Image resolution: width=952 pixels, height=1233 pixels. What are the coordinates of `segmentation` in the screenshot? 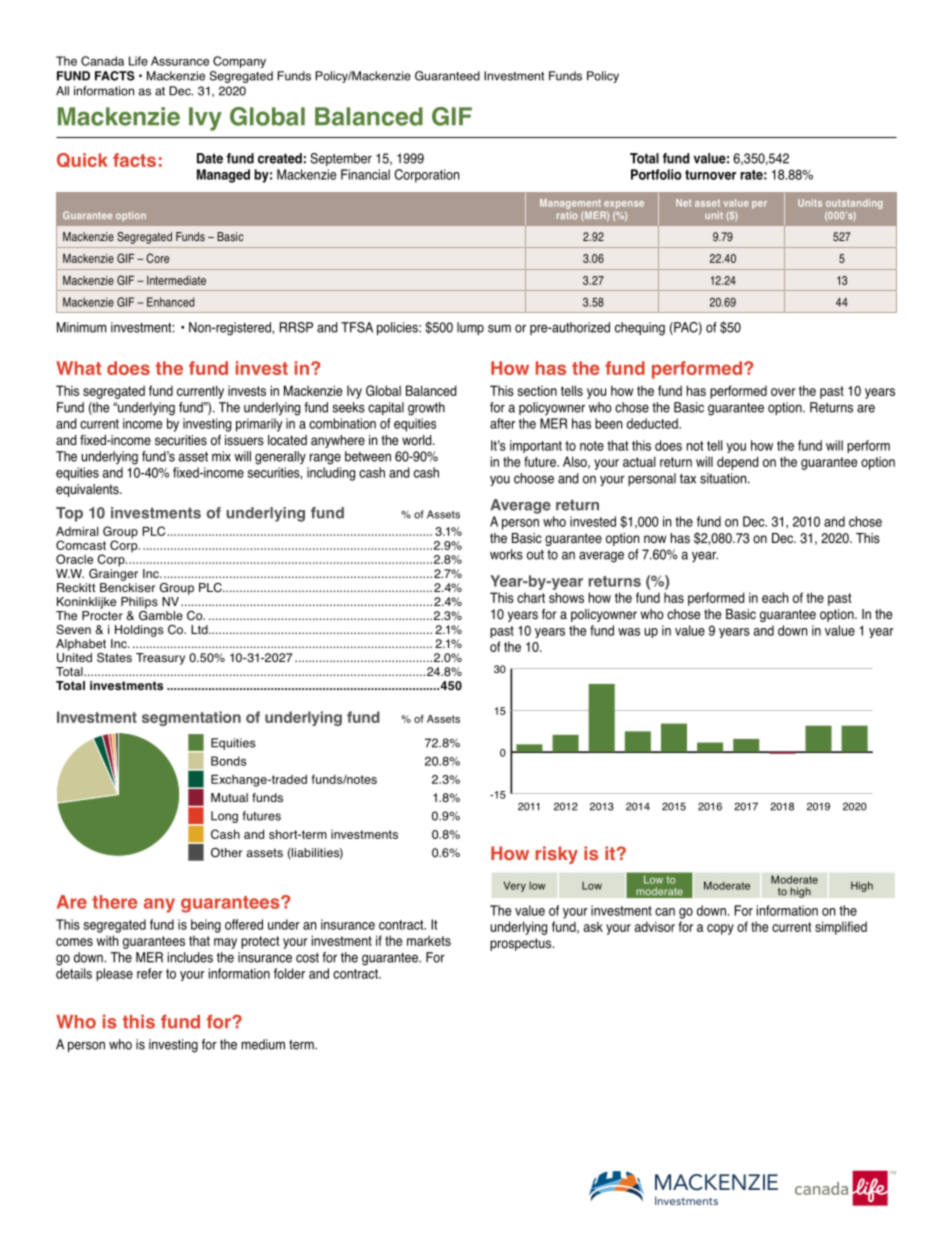 It's located at (191, 718).
